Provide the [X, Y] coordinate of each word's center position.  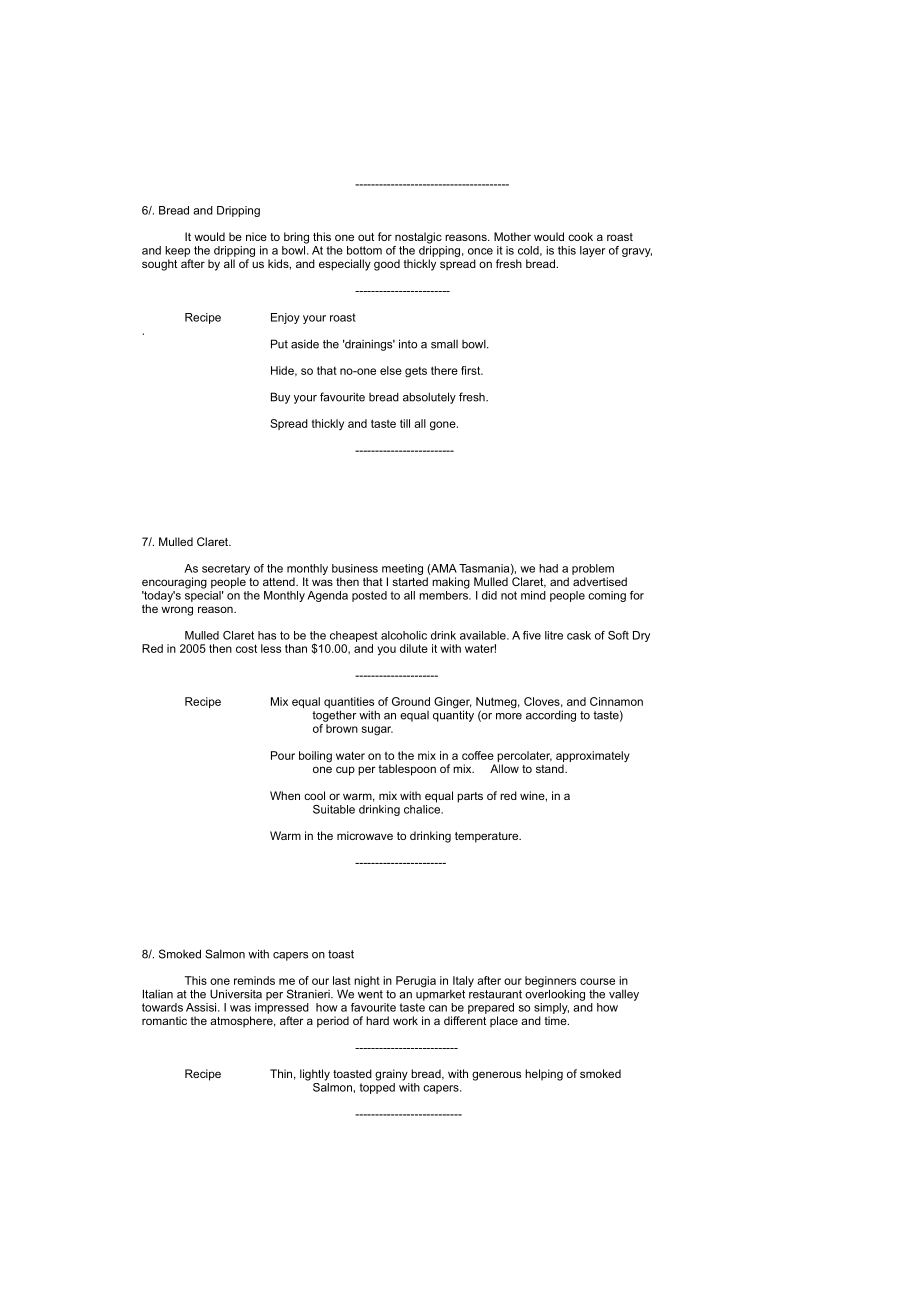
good [387, 265]
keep [177, 251]
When [285, 795]
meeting [402, 571]
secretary [226, 571]
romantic [164, 1020]
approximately [593, 758]
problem [593, 569]
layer [592, 251]
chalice [423, 808]
